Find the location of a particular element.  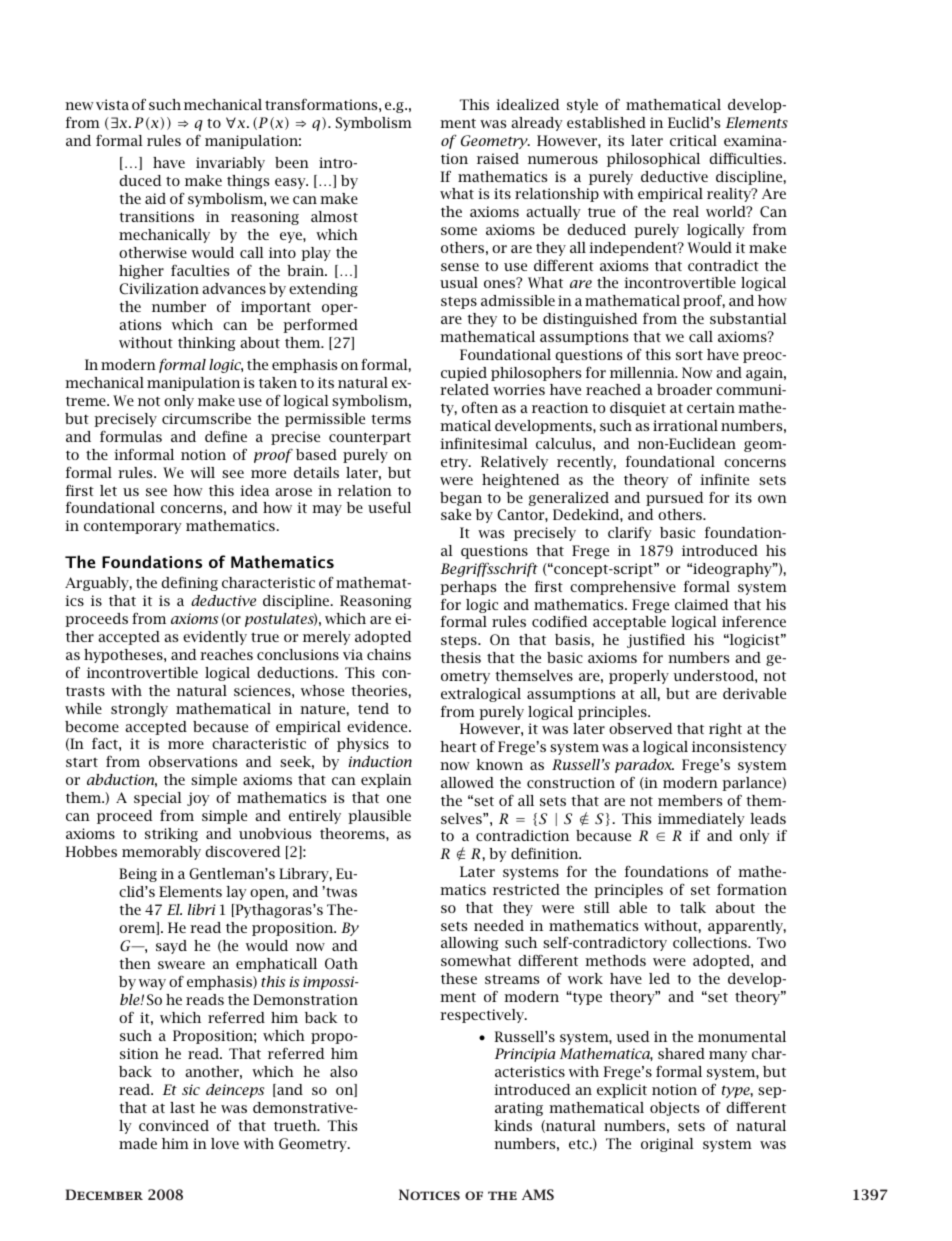

justified is located at coordinates (656, 640).
